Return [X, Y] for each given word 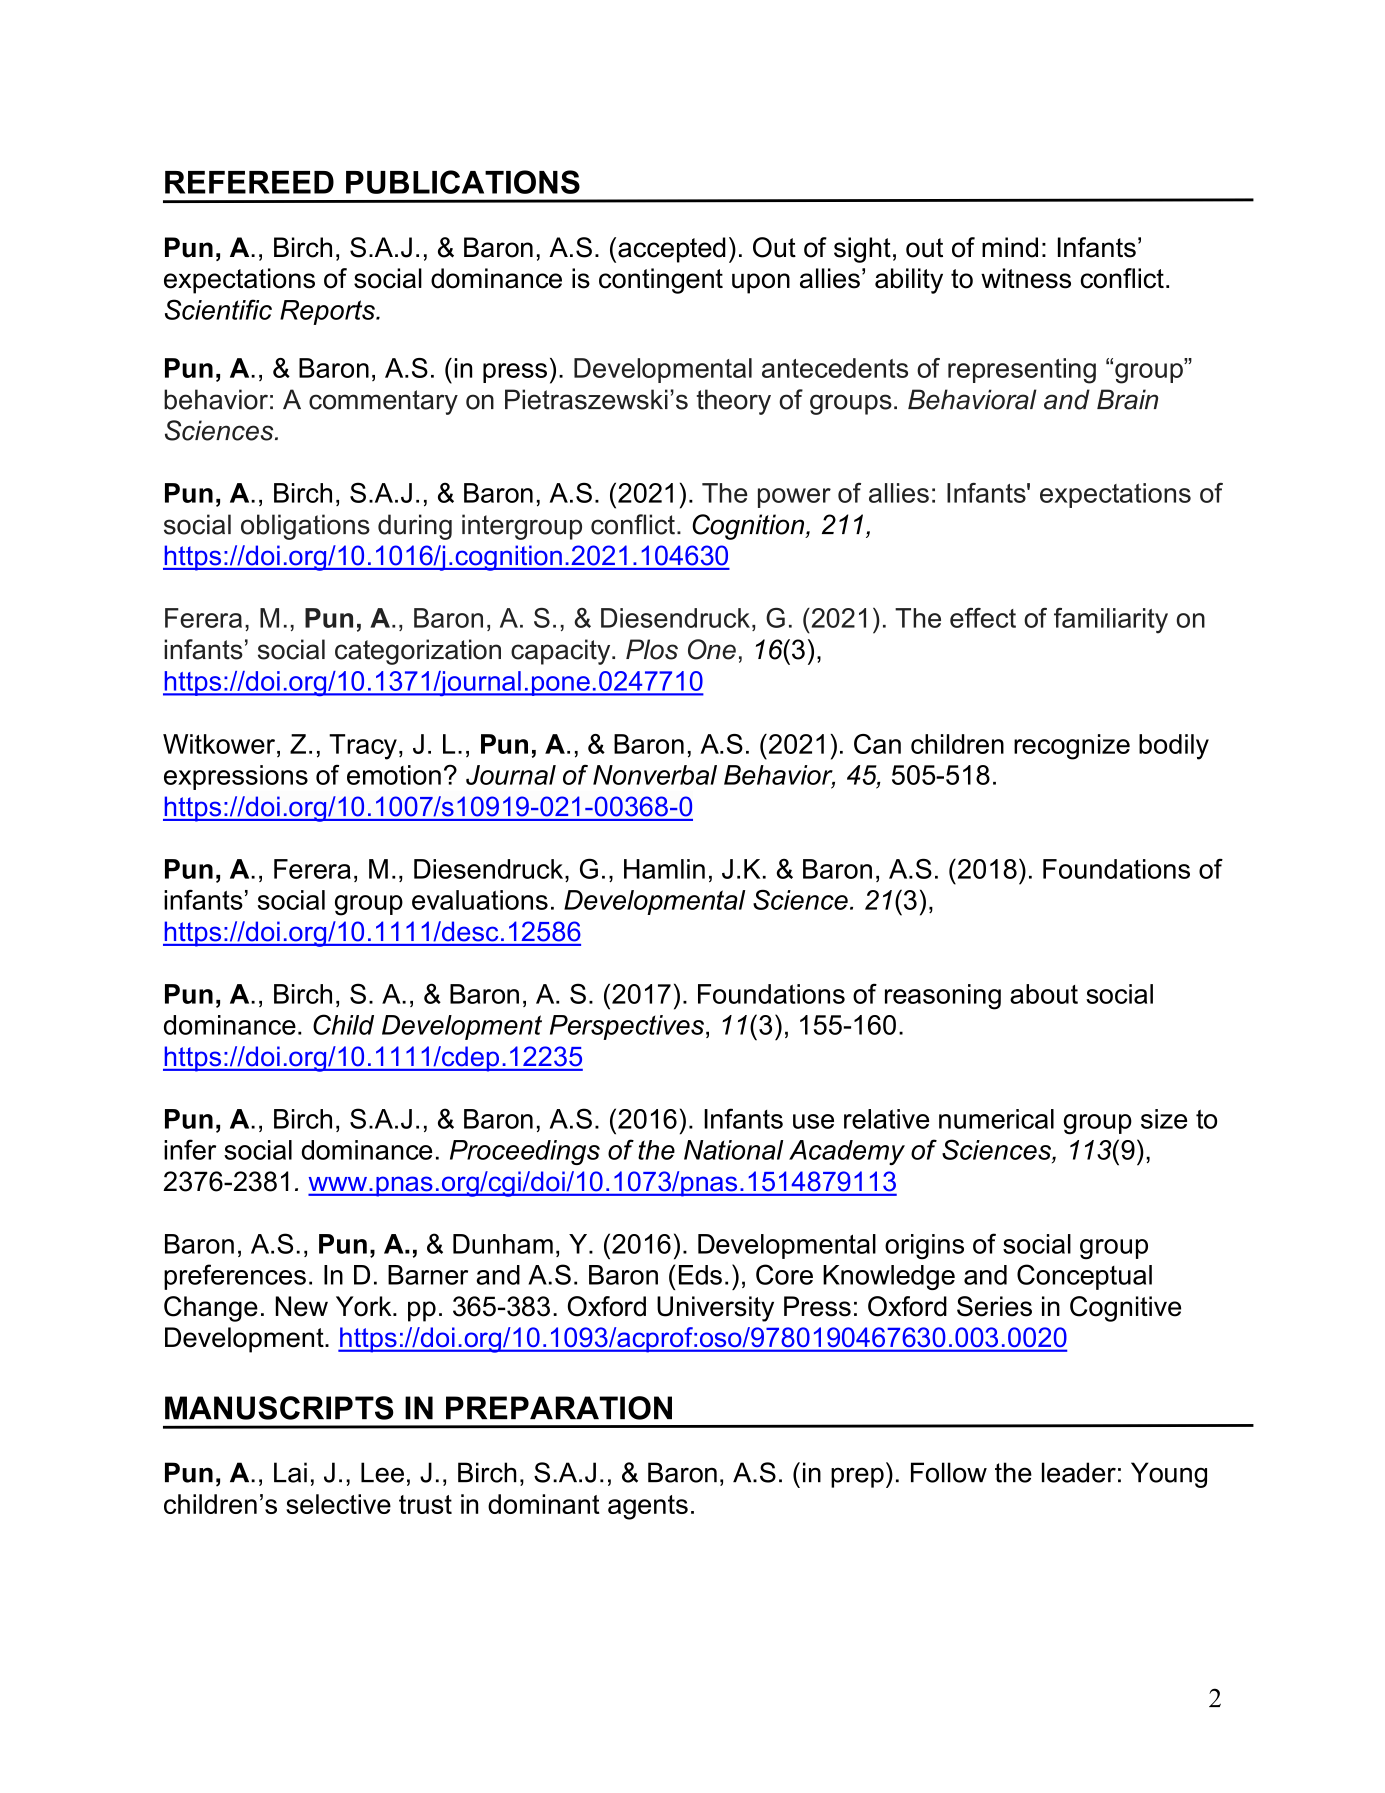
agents [648, 1507]
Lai [290, 1472]
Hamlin [664, 869]
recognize [1072, 747]
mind [1010, 247]
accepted [672, 250]
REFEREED [249, 182]
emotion [394, 775]
